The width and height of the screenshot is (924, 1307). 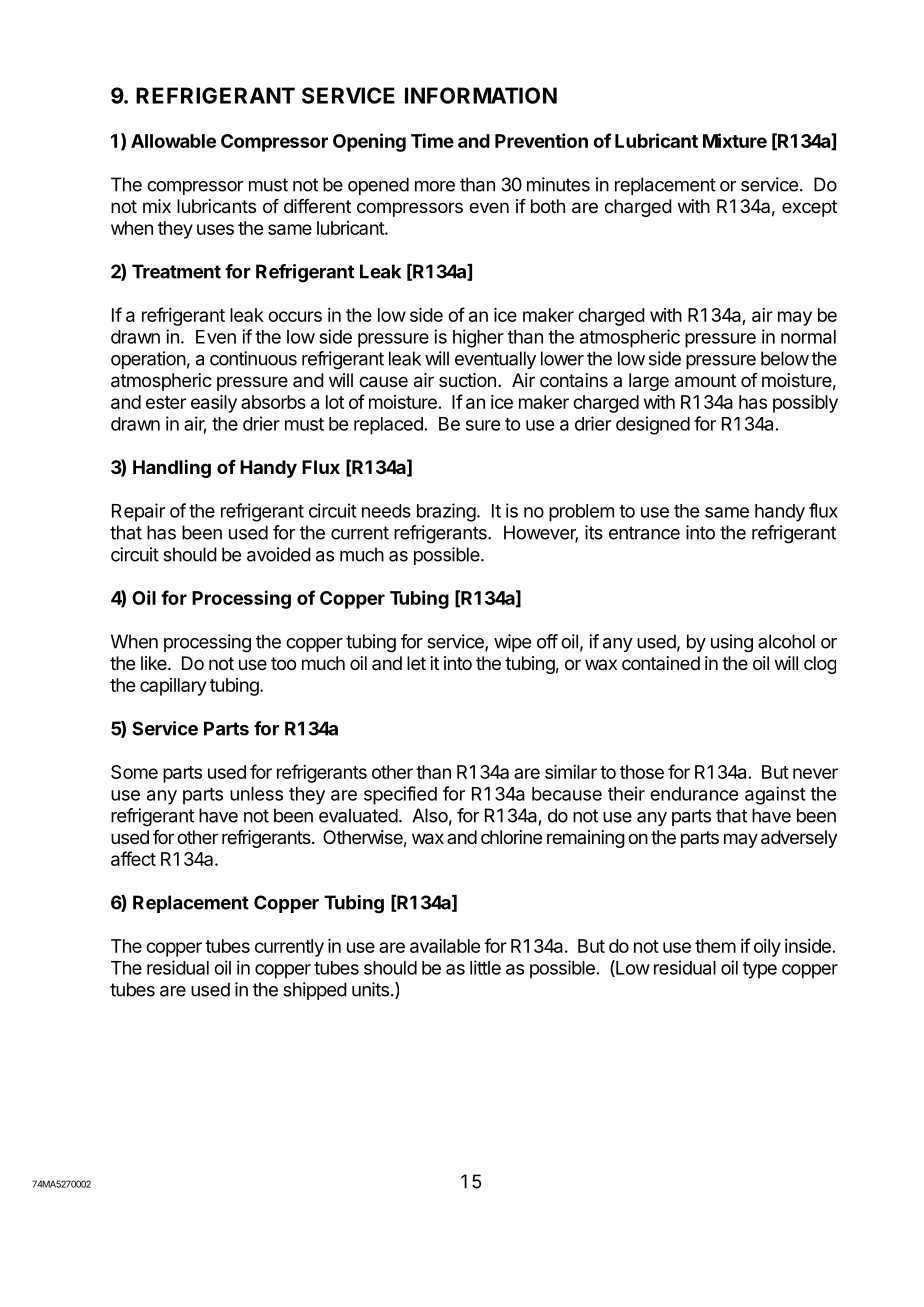 I want to click on against, so click(x=775, y=795).
